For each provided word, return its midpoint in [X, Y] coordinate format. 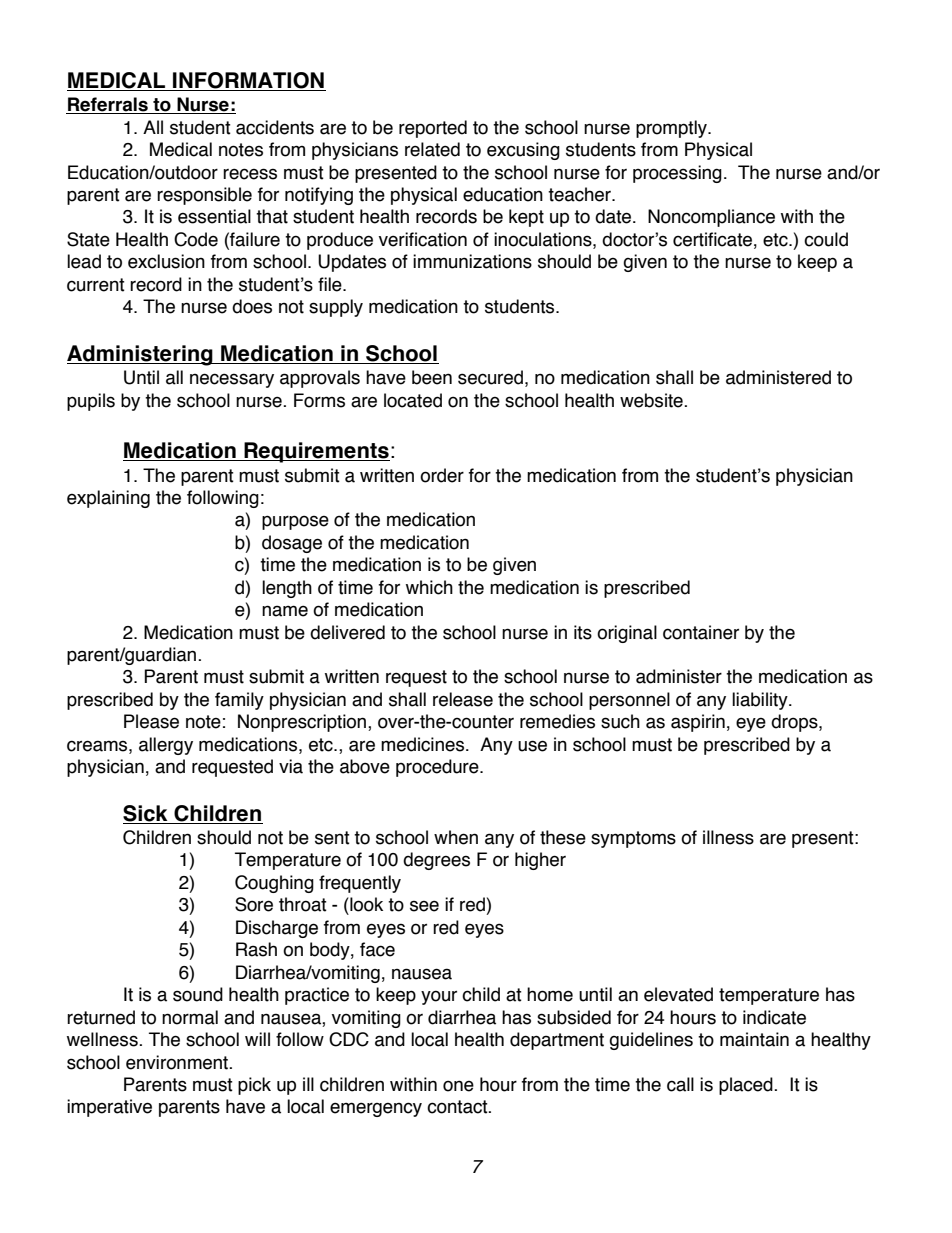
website [652, 400]
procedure [438, 768]
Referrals [108, 105]
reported [433, 129]
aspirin [698, 723]
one [458, 1086]
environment [178, 1062]
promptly [672, 129]
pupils [91, 402]
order [442, 475]
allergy [166, 746]
